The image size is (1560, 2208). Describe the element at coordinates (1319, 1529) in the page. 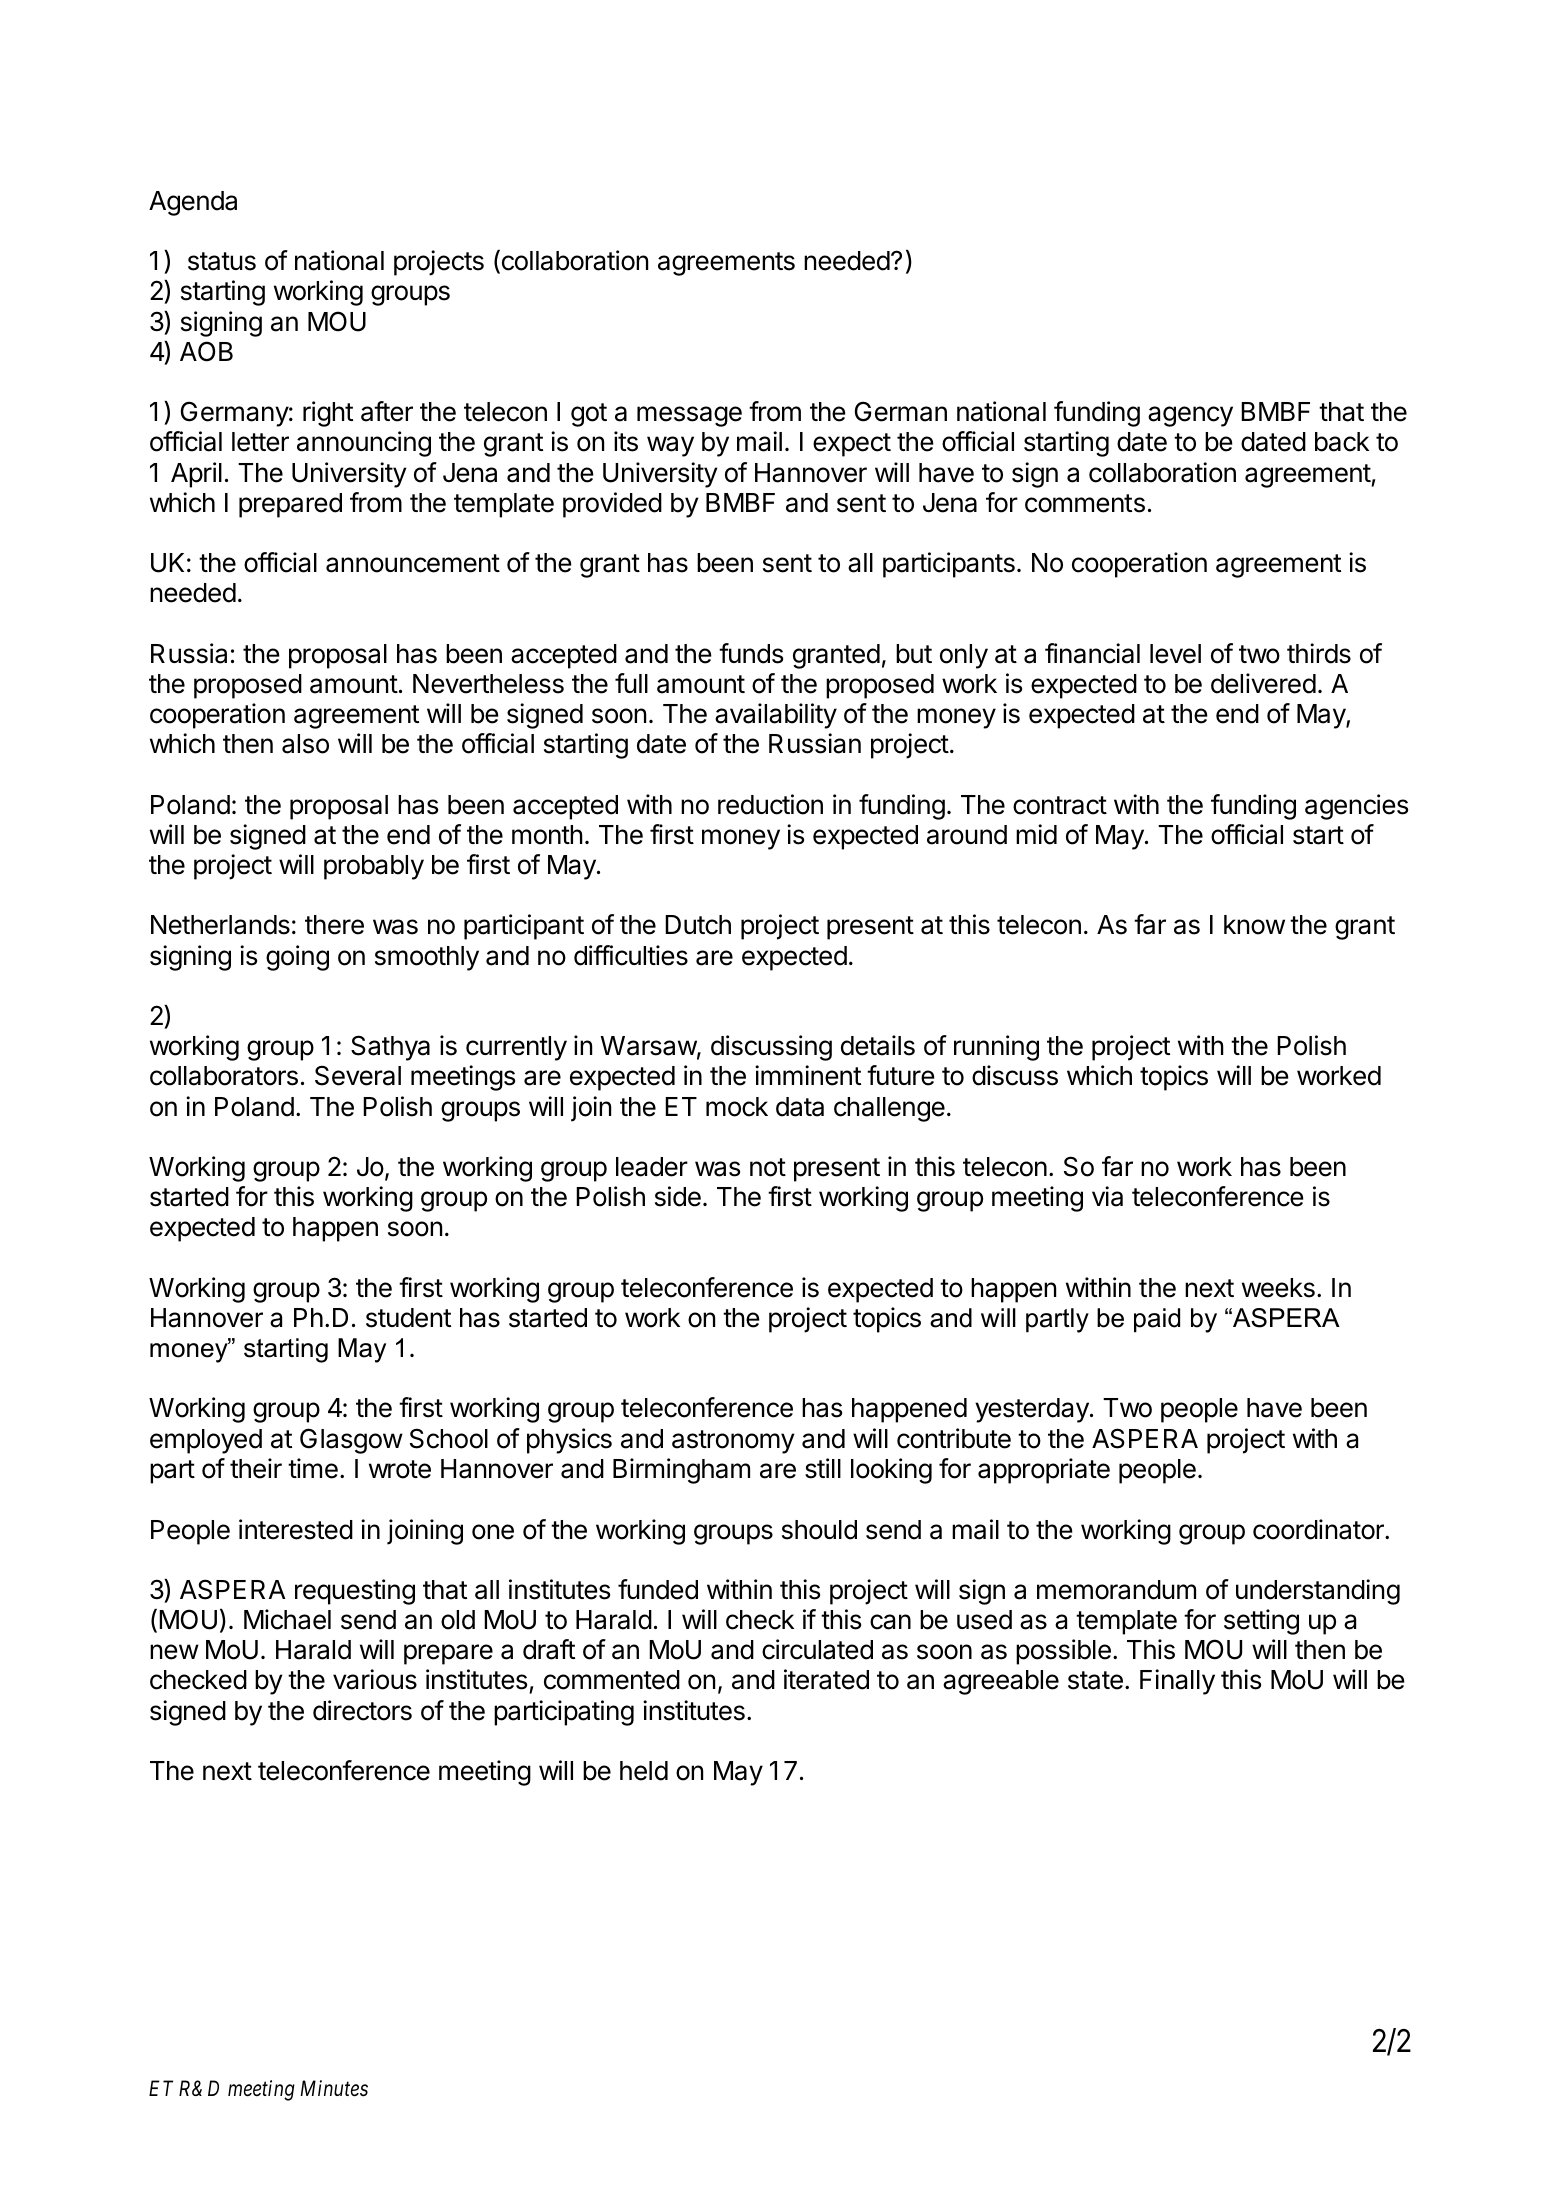

I see `coordinator` at that location.
